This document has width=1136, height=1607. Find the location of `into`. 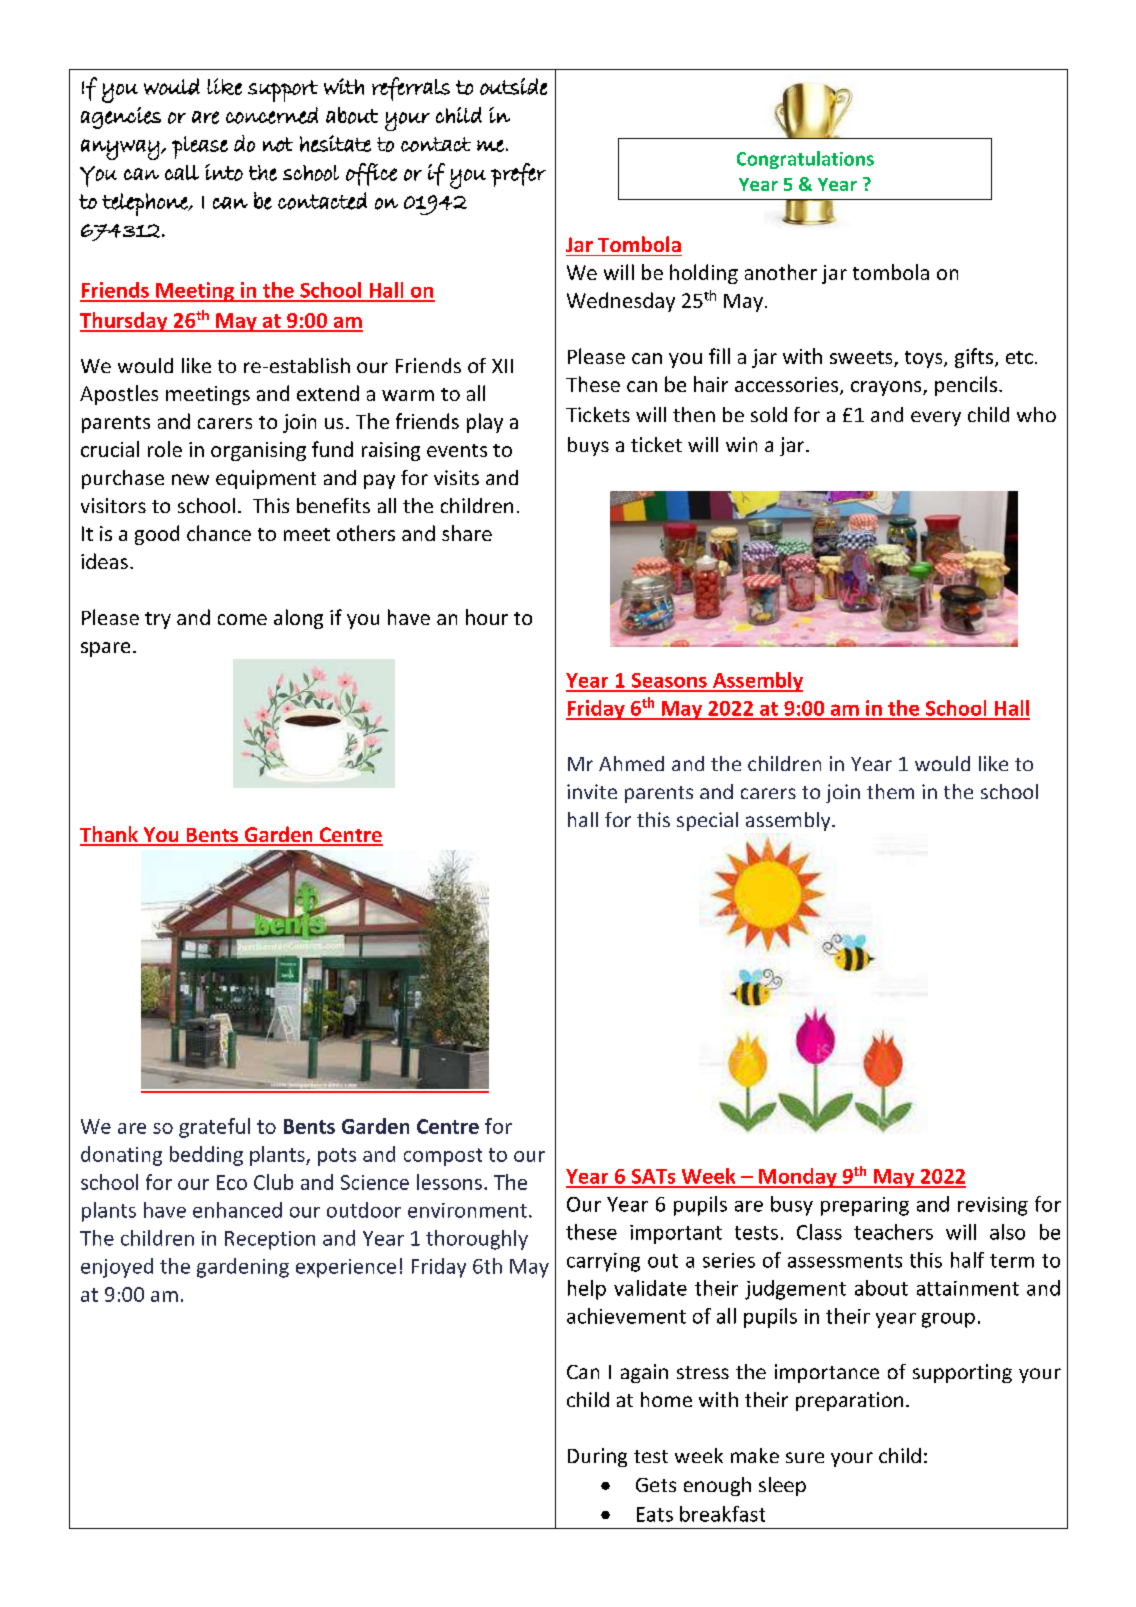

into is located at coordinates (224, 172).
